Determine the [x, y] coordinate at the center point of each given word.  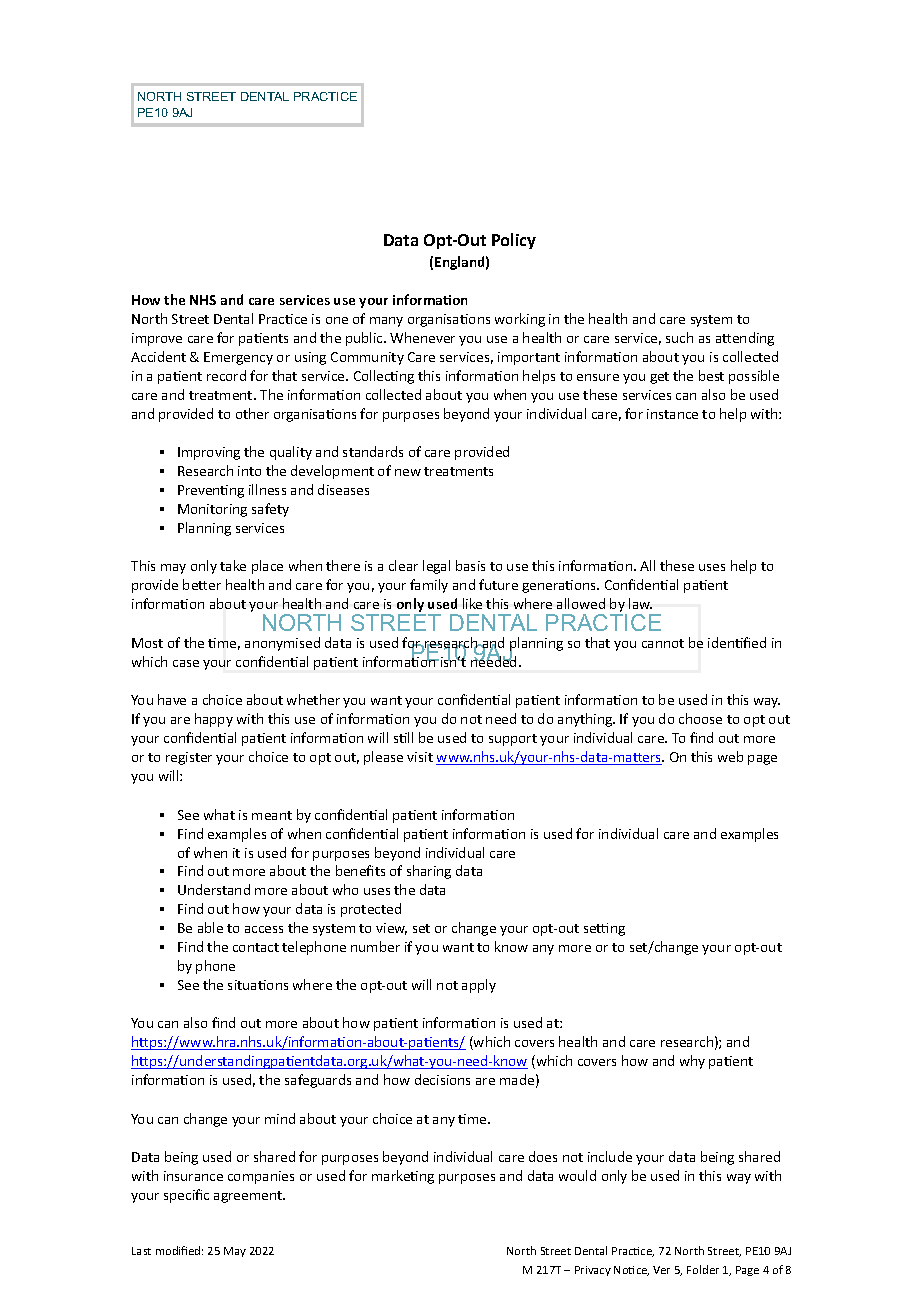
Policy [514, 241]
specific [186, 1196]
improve [157, 339]
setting [604, 929]
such [679, 337]
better [202, 584]
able [210, 927]
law [640, 603]
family [429, 586]
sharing [429, 872]
